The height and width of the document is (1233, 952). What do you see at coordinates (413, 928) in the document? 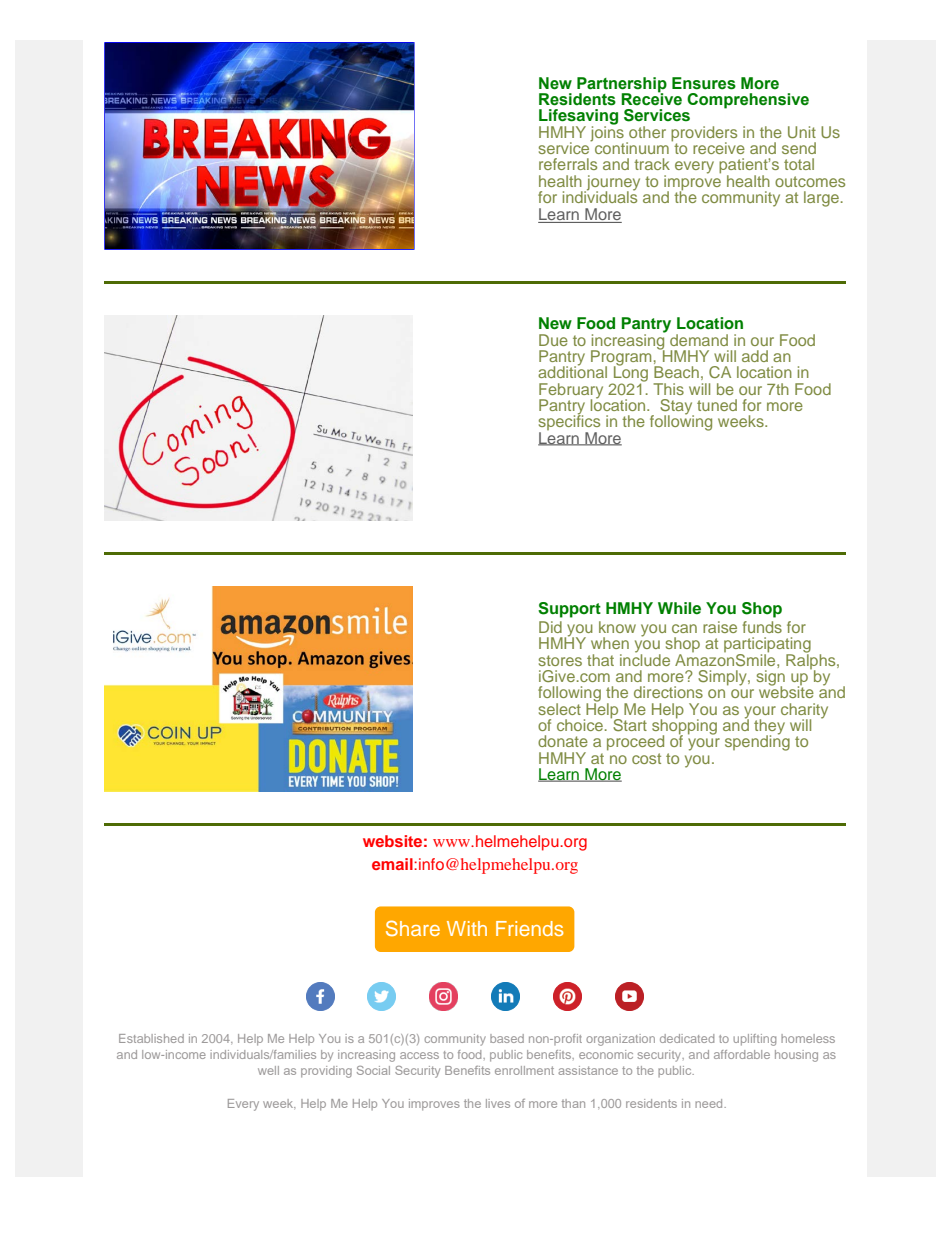
I see `Share` at bounding box center [413, 928].
